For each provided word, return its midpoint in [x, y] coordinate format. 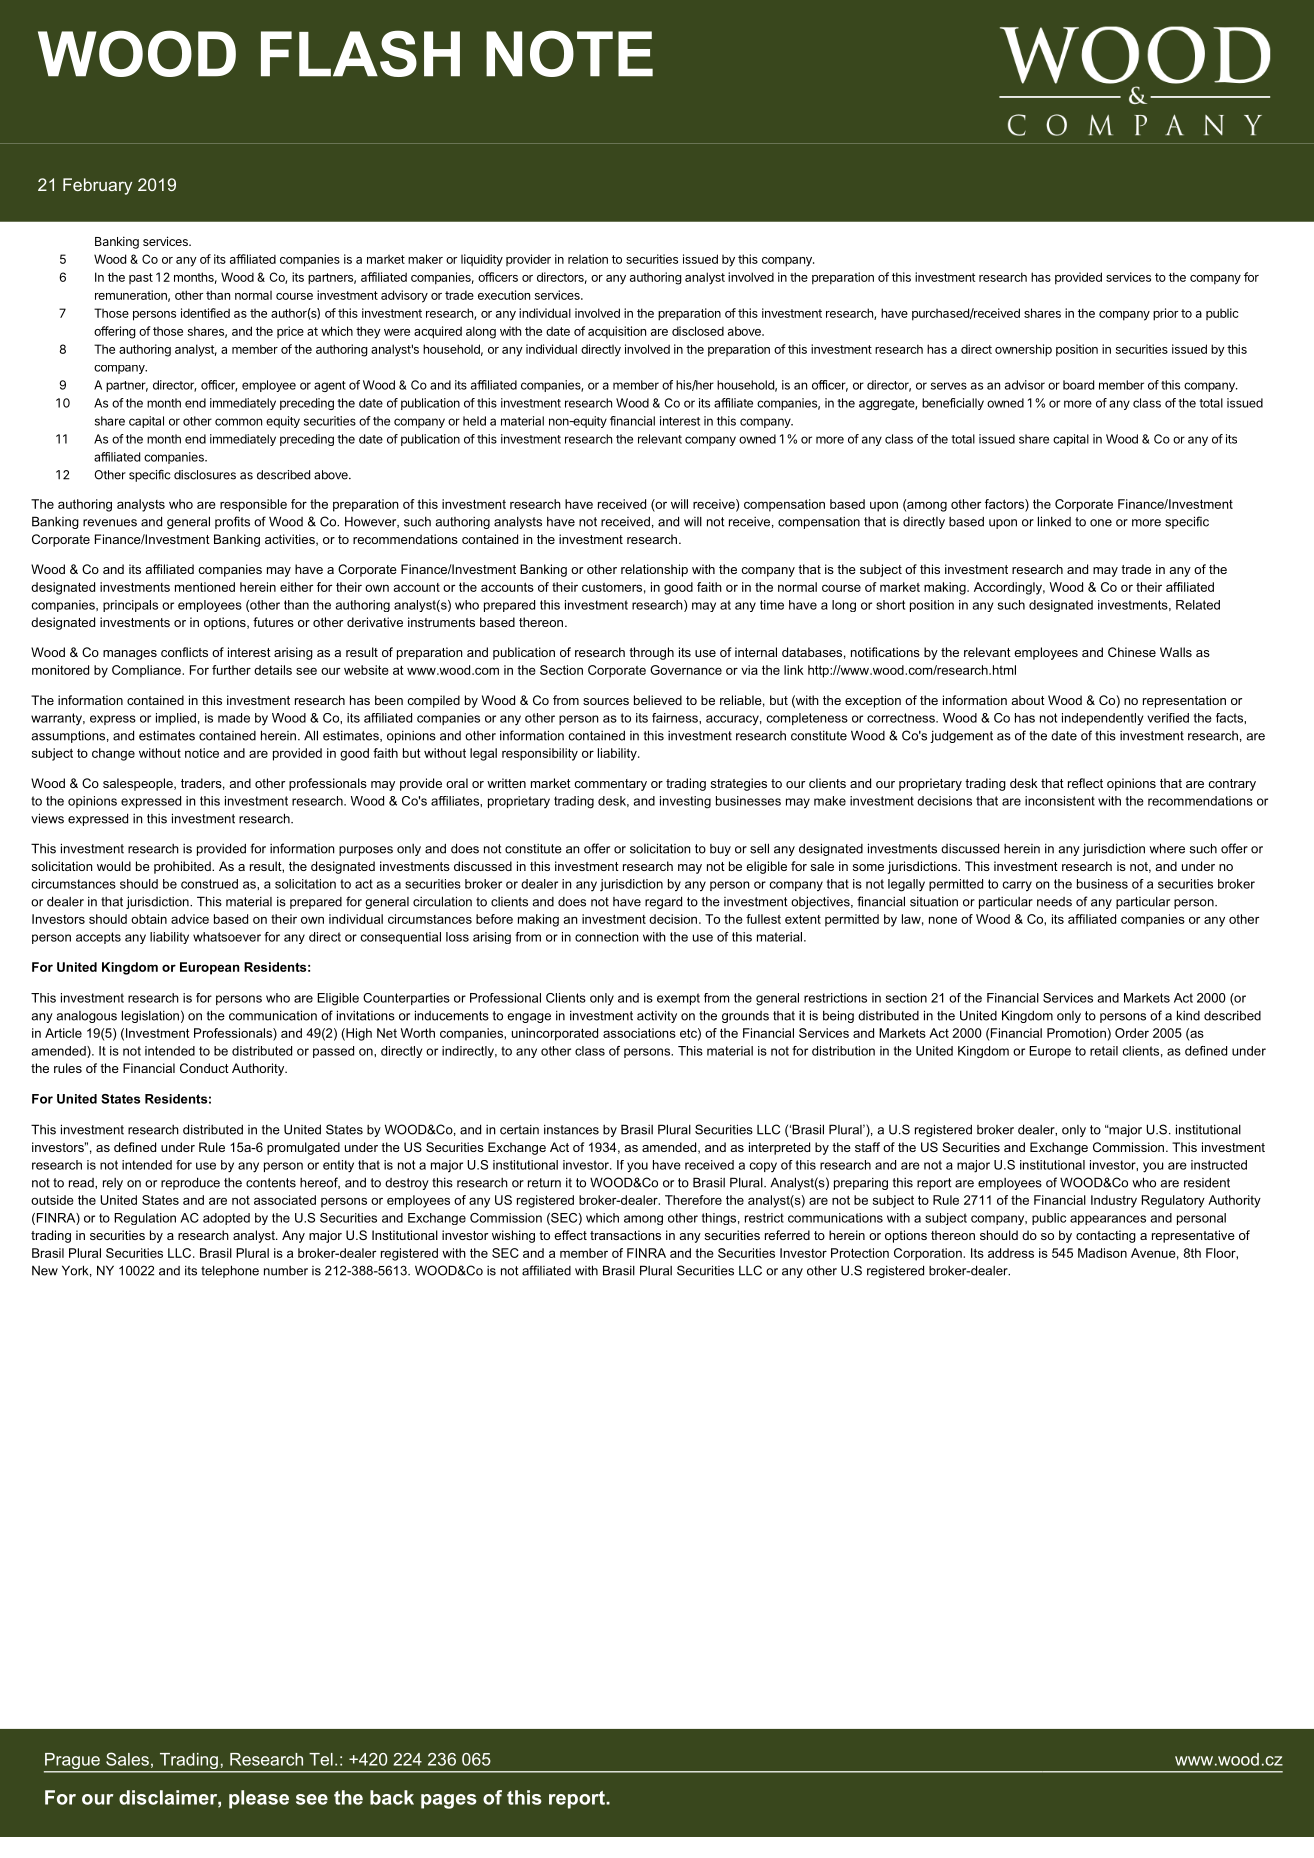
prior [1165, 314]
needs [1054, 902]
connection [607, 937]
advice [190, 919]
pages [449, 1801]
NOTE [569, 53]
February [97, 186]
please [259, 1799]
